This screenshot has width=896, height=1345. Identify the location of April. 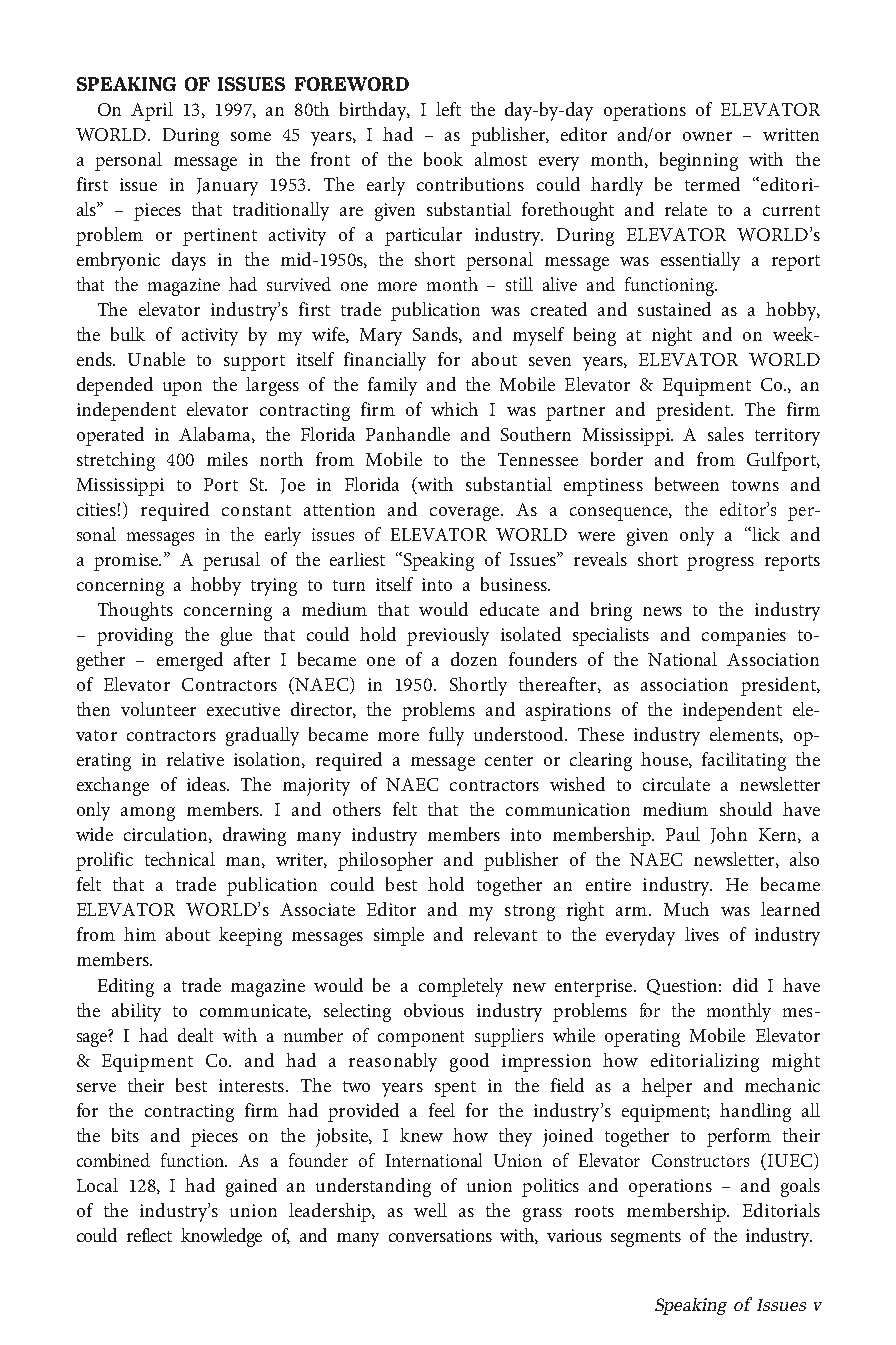
(152, 111).
